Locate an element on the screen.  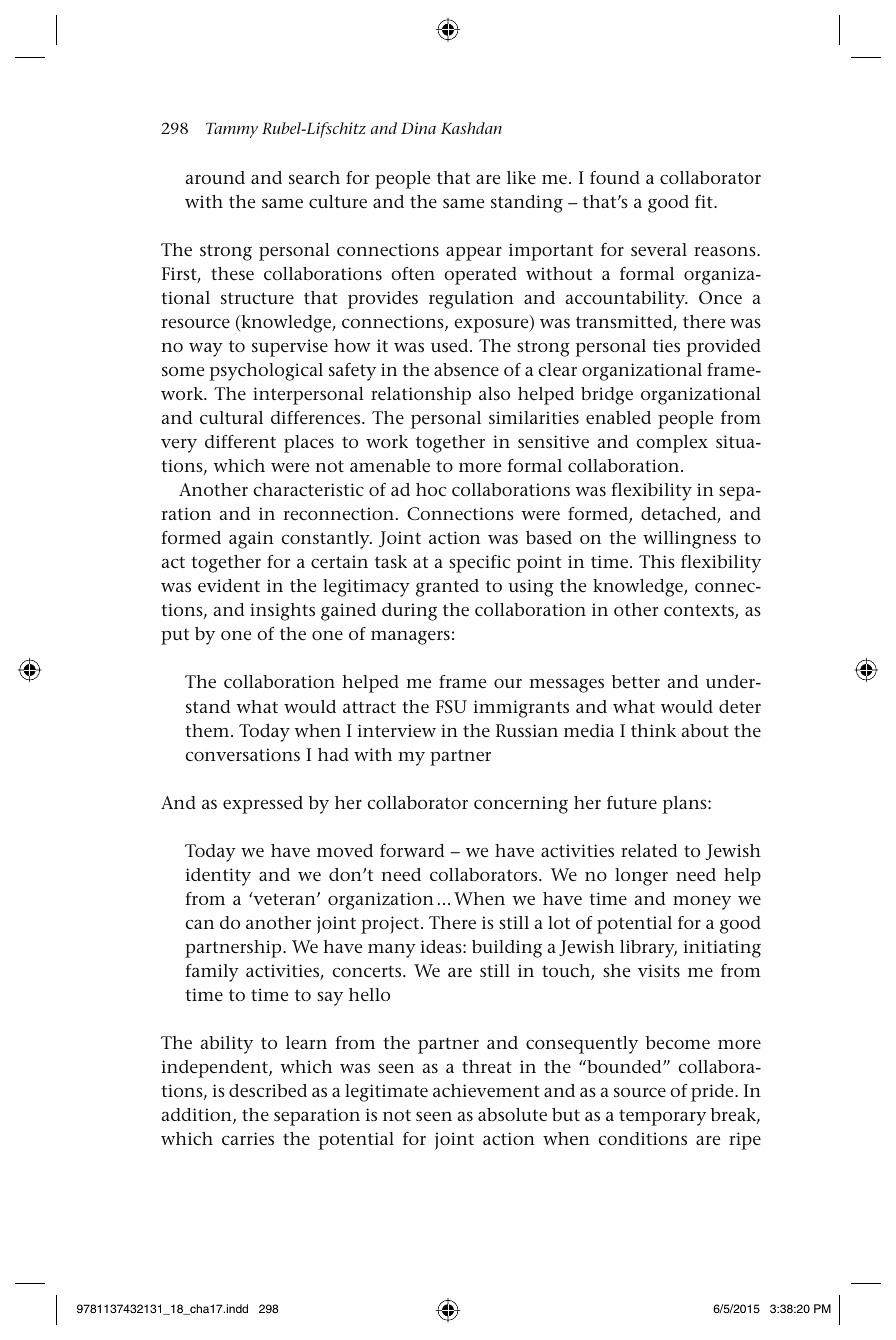
expressed is located at coordinates (263, 805).
